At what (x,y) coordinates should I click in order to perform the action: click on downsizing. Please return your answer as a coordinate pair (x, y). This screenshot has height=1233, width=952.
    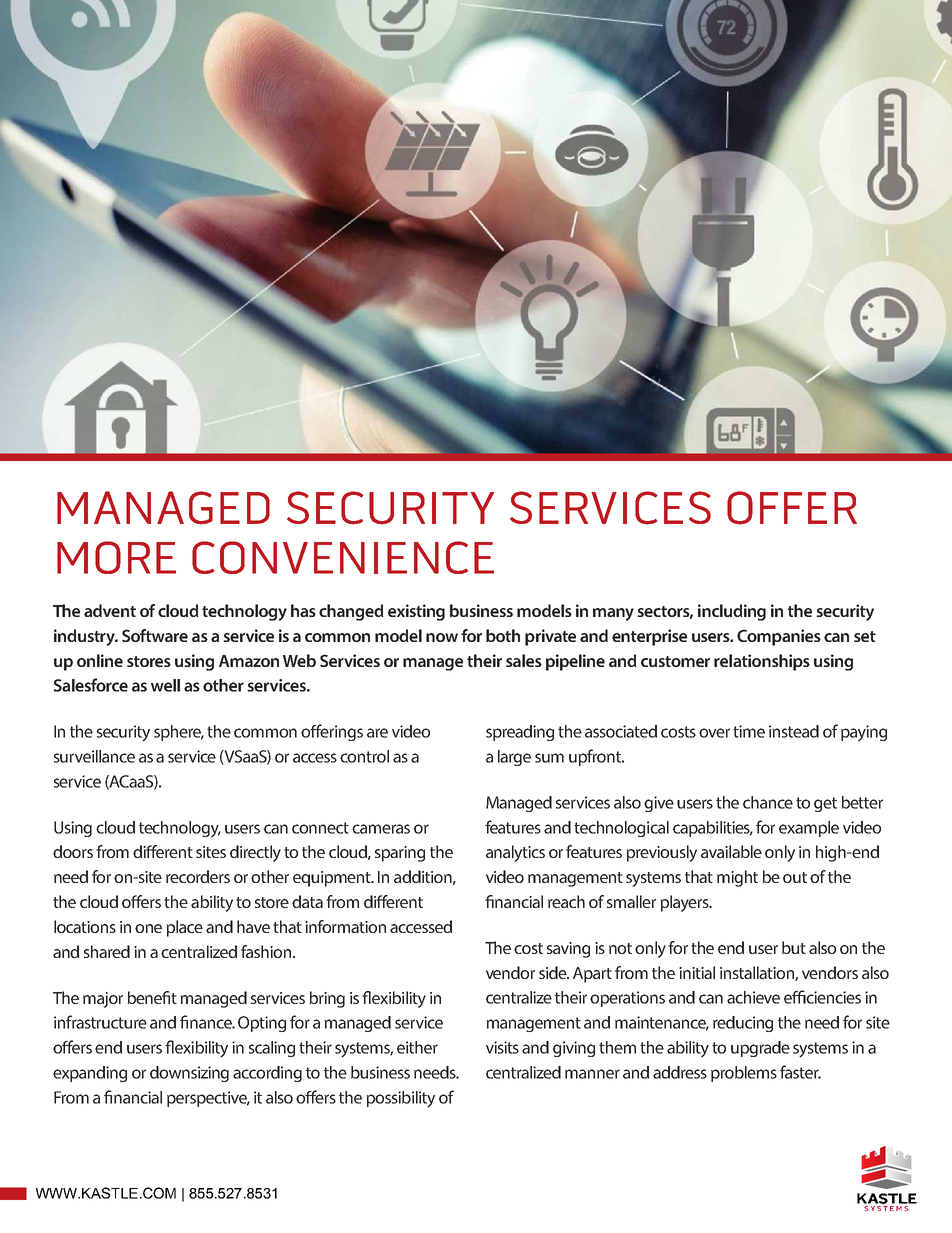
    Looking at the image, I should click on (189, 1074).
